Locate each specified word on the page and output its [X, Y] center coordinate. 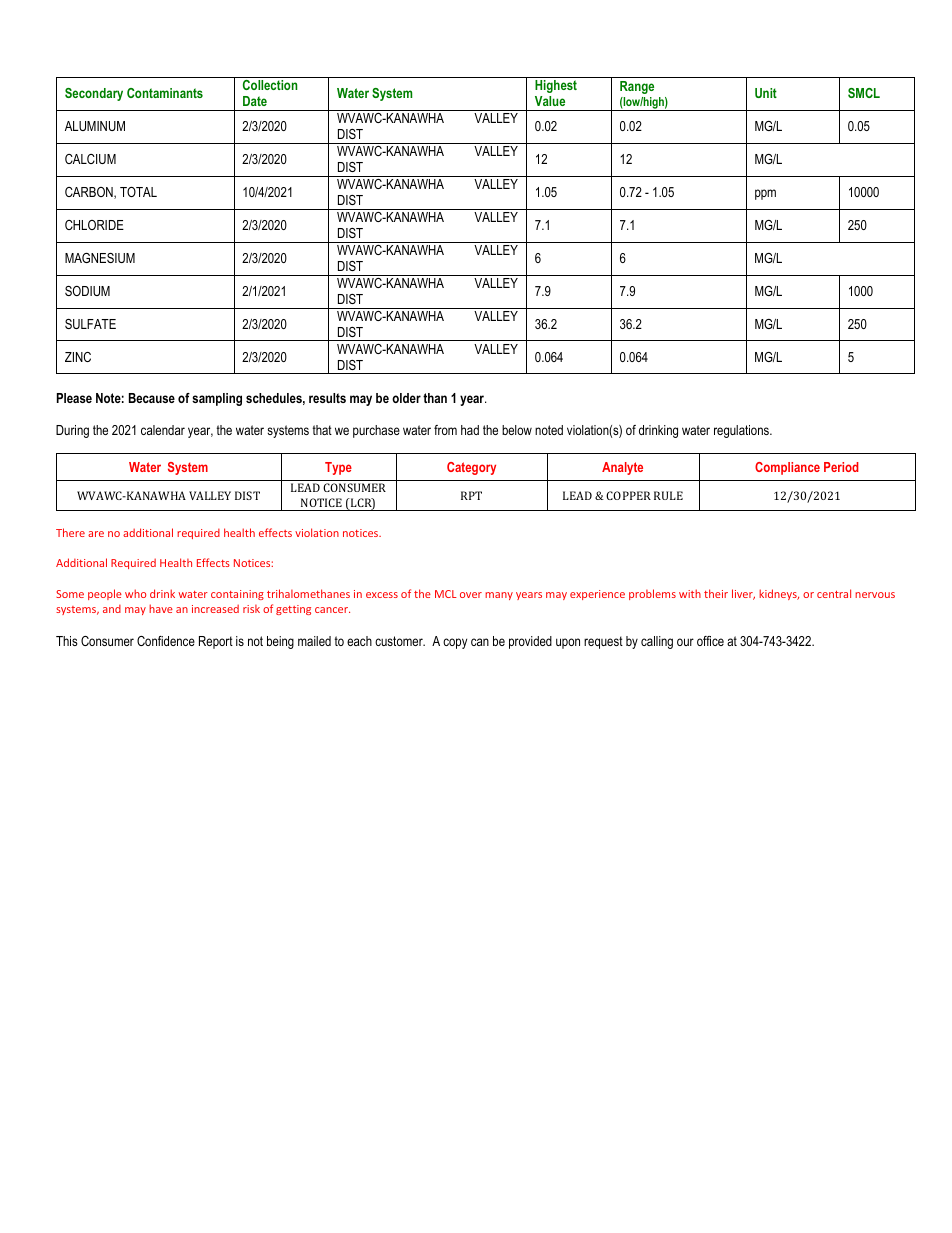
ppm [765, 194]
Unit [766, 93]
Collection [270, 85]
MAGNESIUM [100, 258]
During [72, 431]
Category [471, 468]
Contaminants [165, 93]
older [406, 398]
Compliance [787, 468]
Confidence [166, 641]
